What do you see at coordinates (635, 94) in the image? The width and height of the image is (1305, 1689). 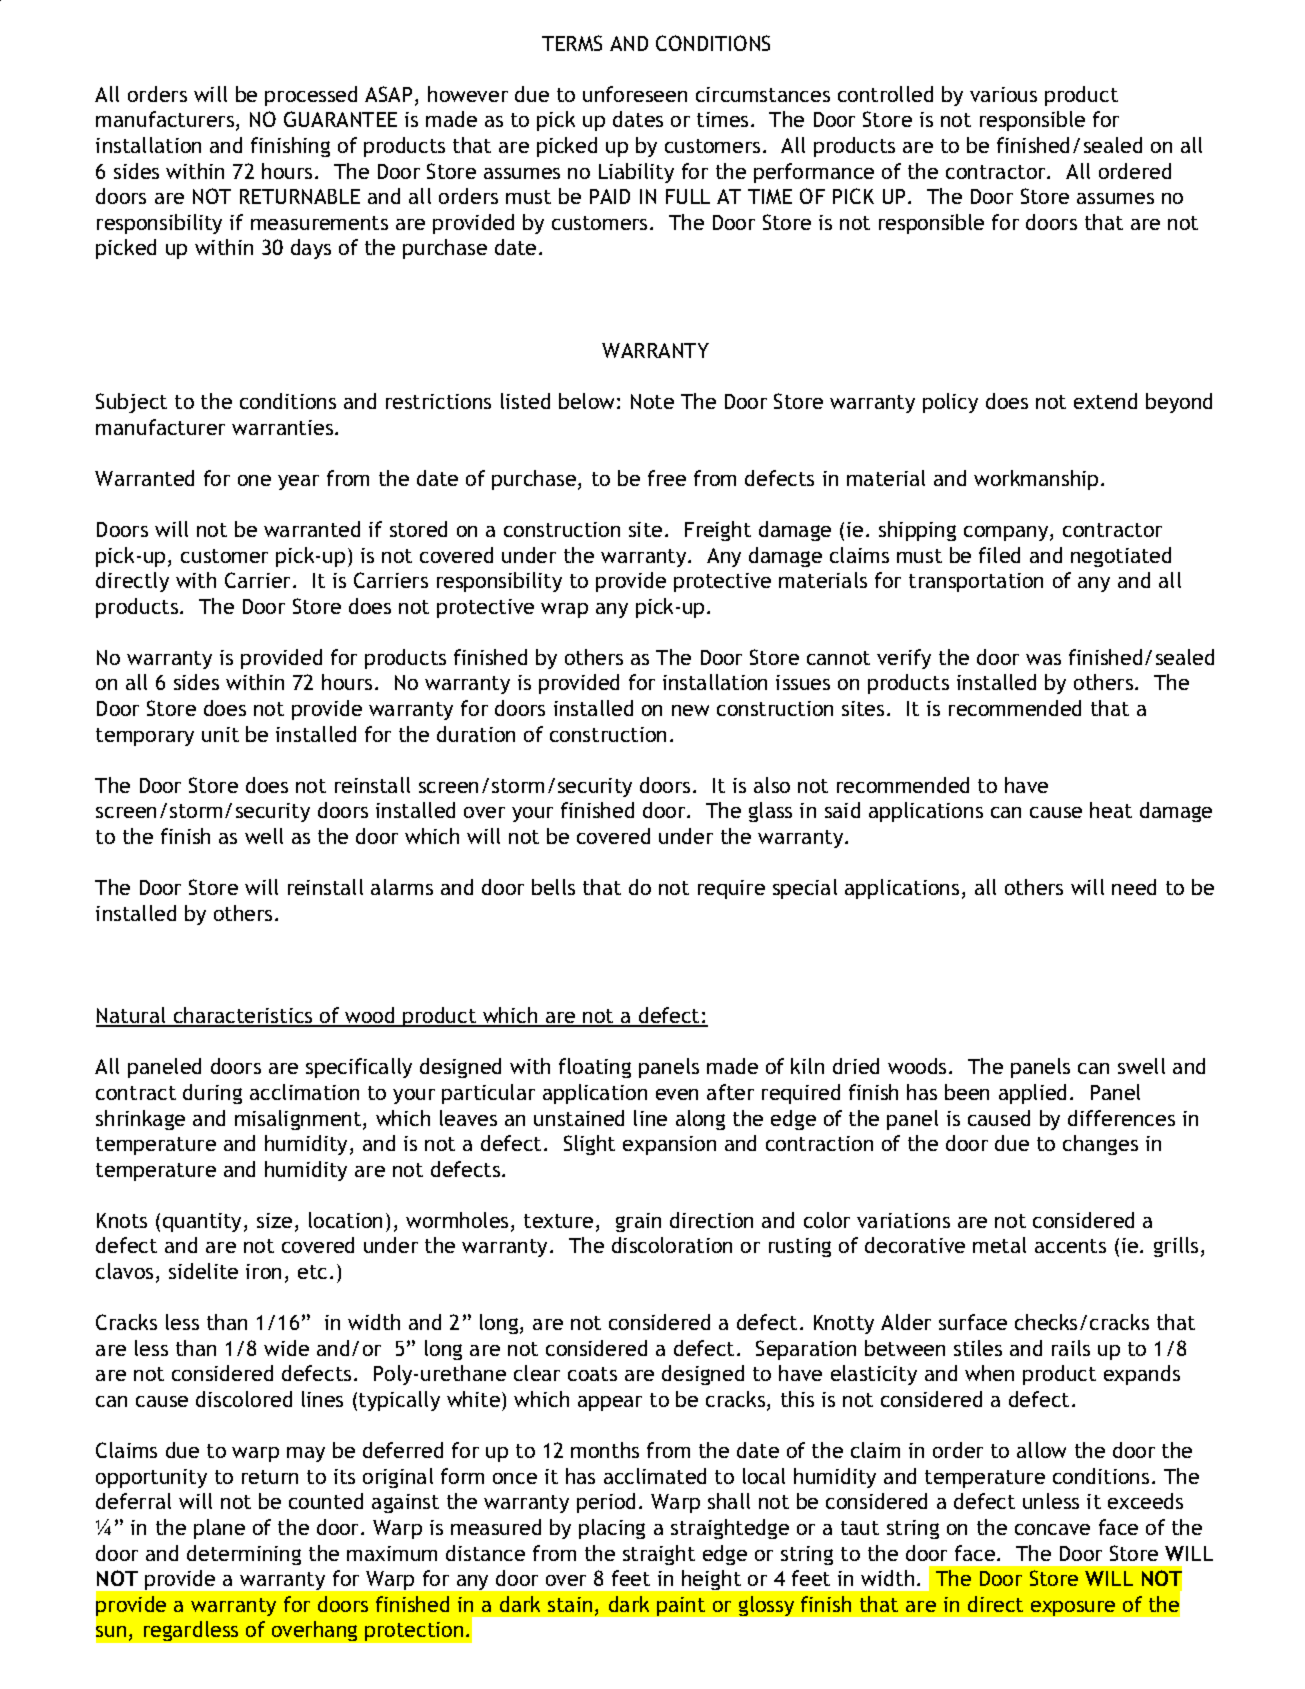 I see `unforeseen` at bounding box center [635, 94].
